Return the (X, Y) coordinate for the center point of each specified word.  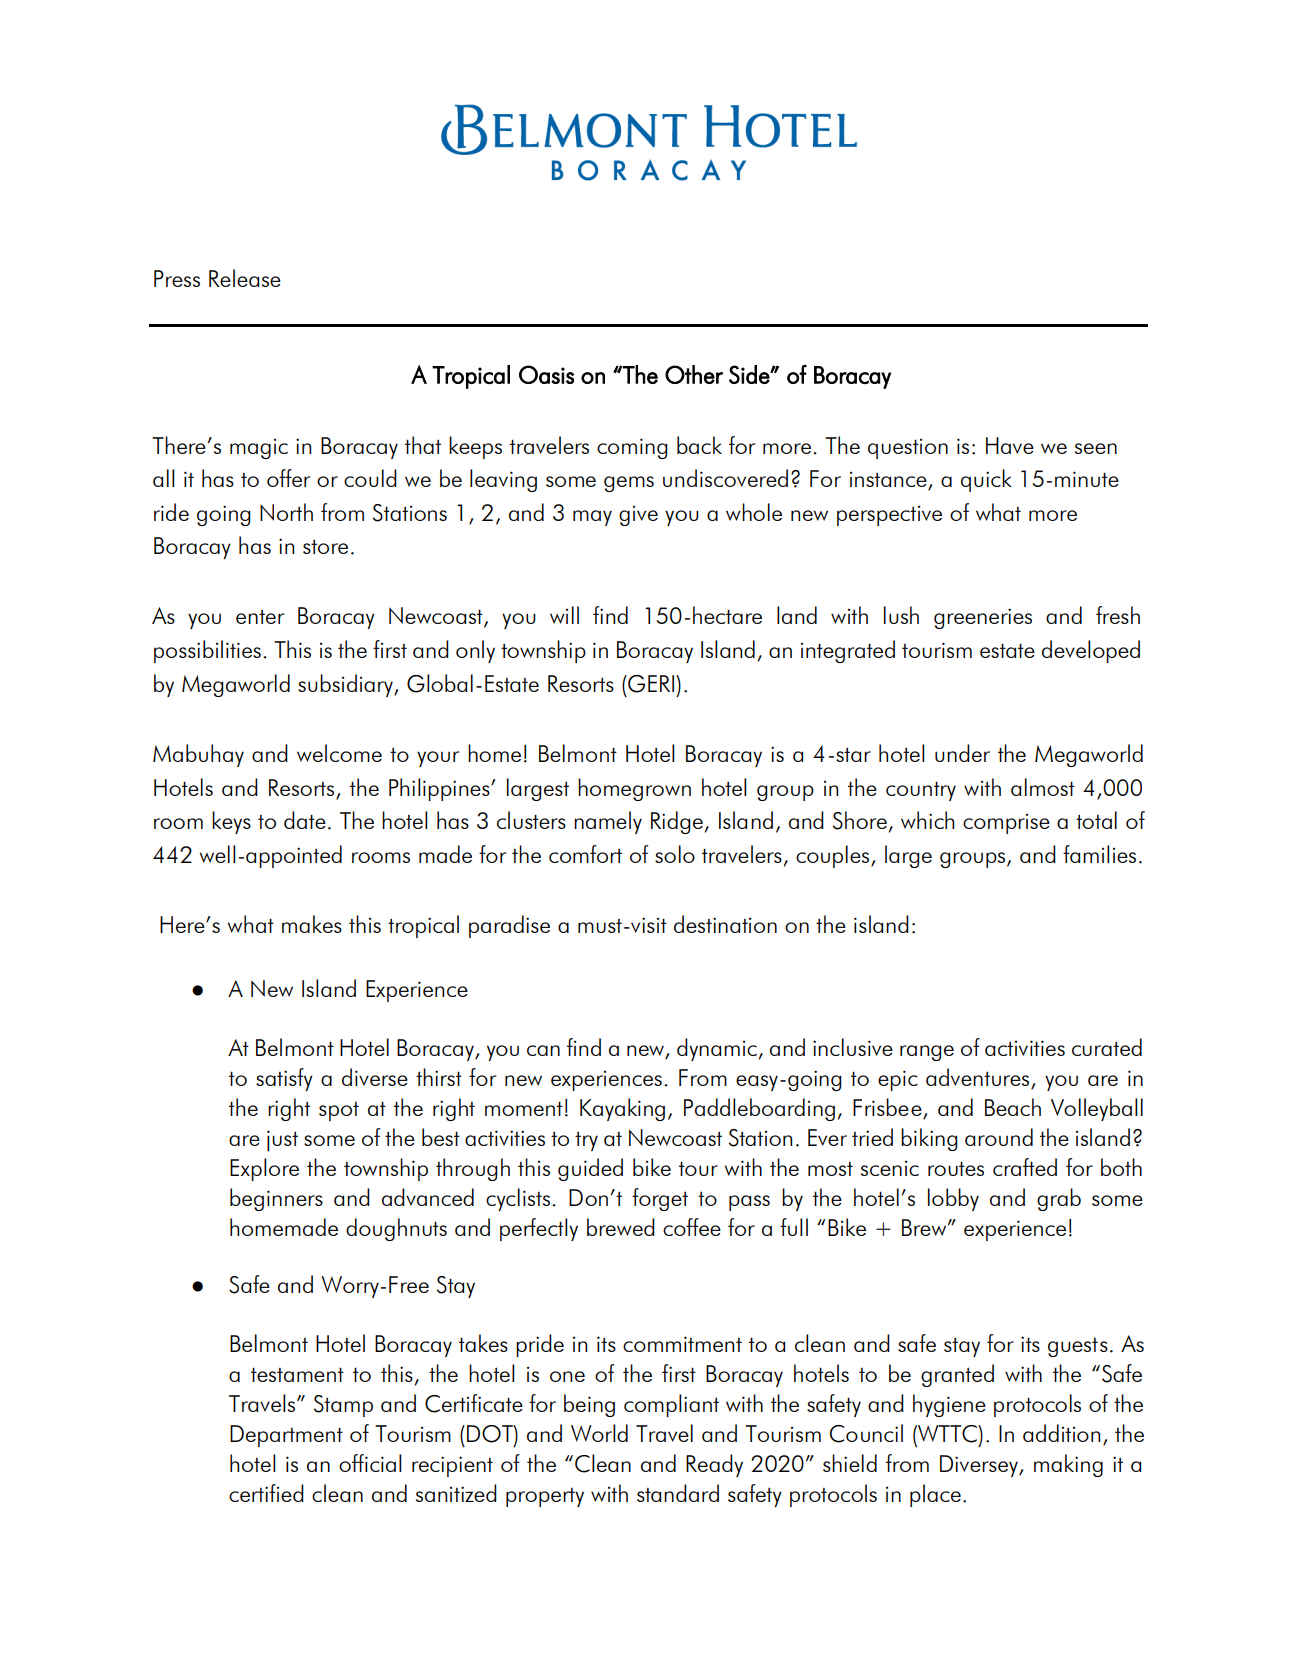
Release (245, 278)
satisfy (284, 1079)
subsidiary (346, 685)
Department (286, 1436)
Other (694, 374)
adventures (979, 1078)
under (962, 753)
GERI (651, 684)
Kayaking (622, 1109)
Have (1010, 445)
